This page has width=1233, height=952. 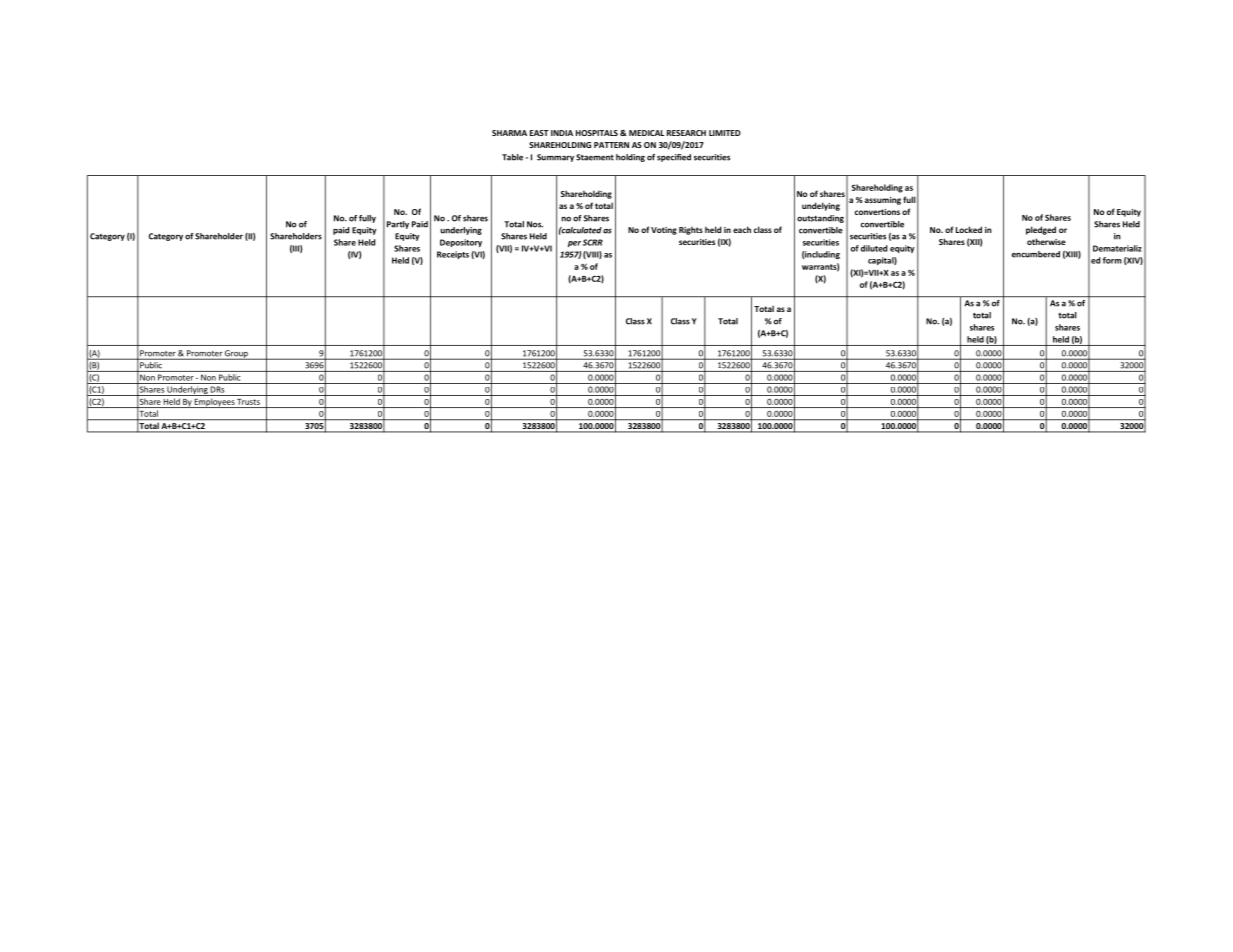 I want to click on MEDICAL, so click(x=646, y=133).
